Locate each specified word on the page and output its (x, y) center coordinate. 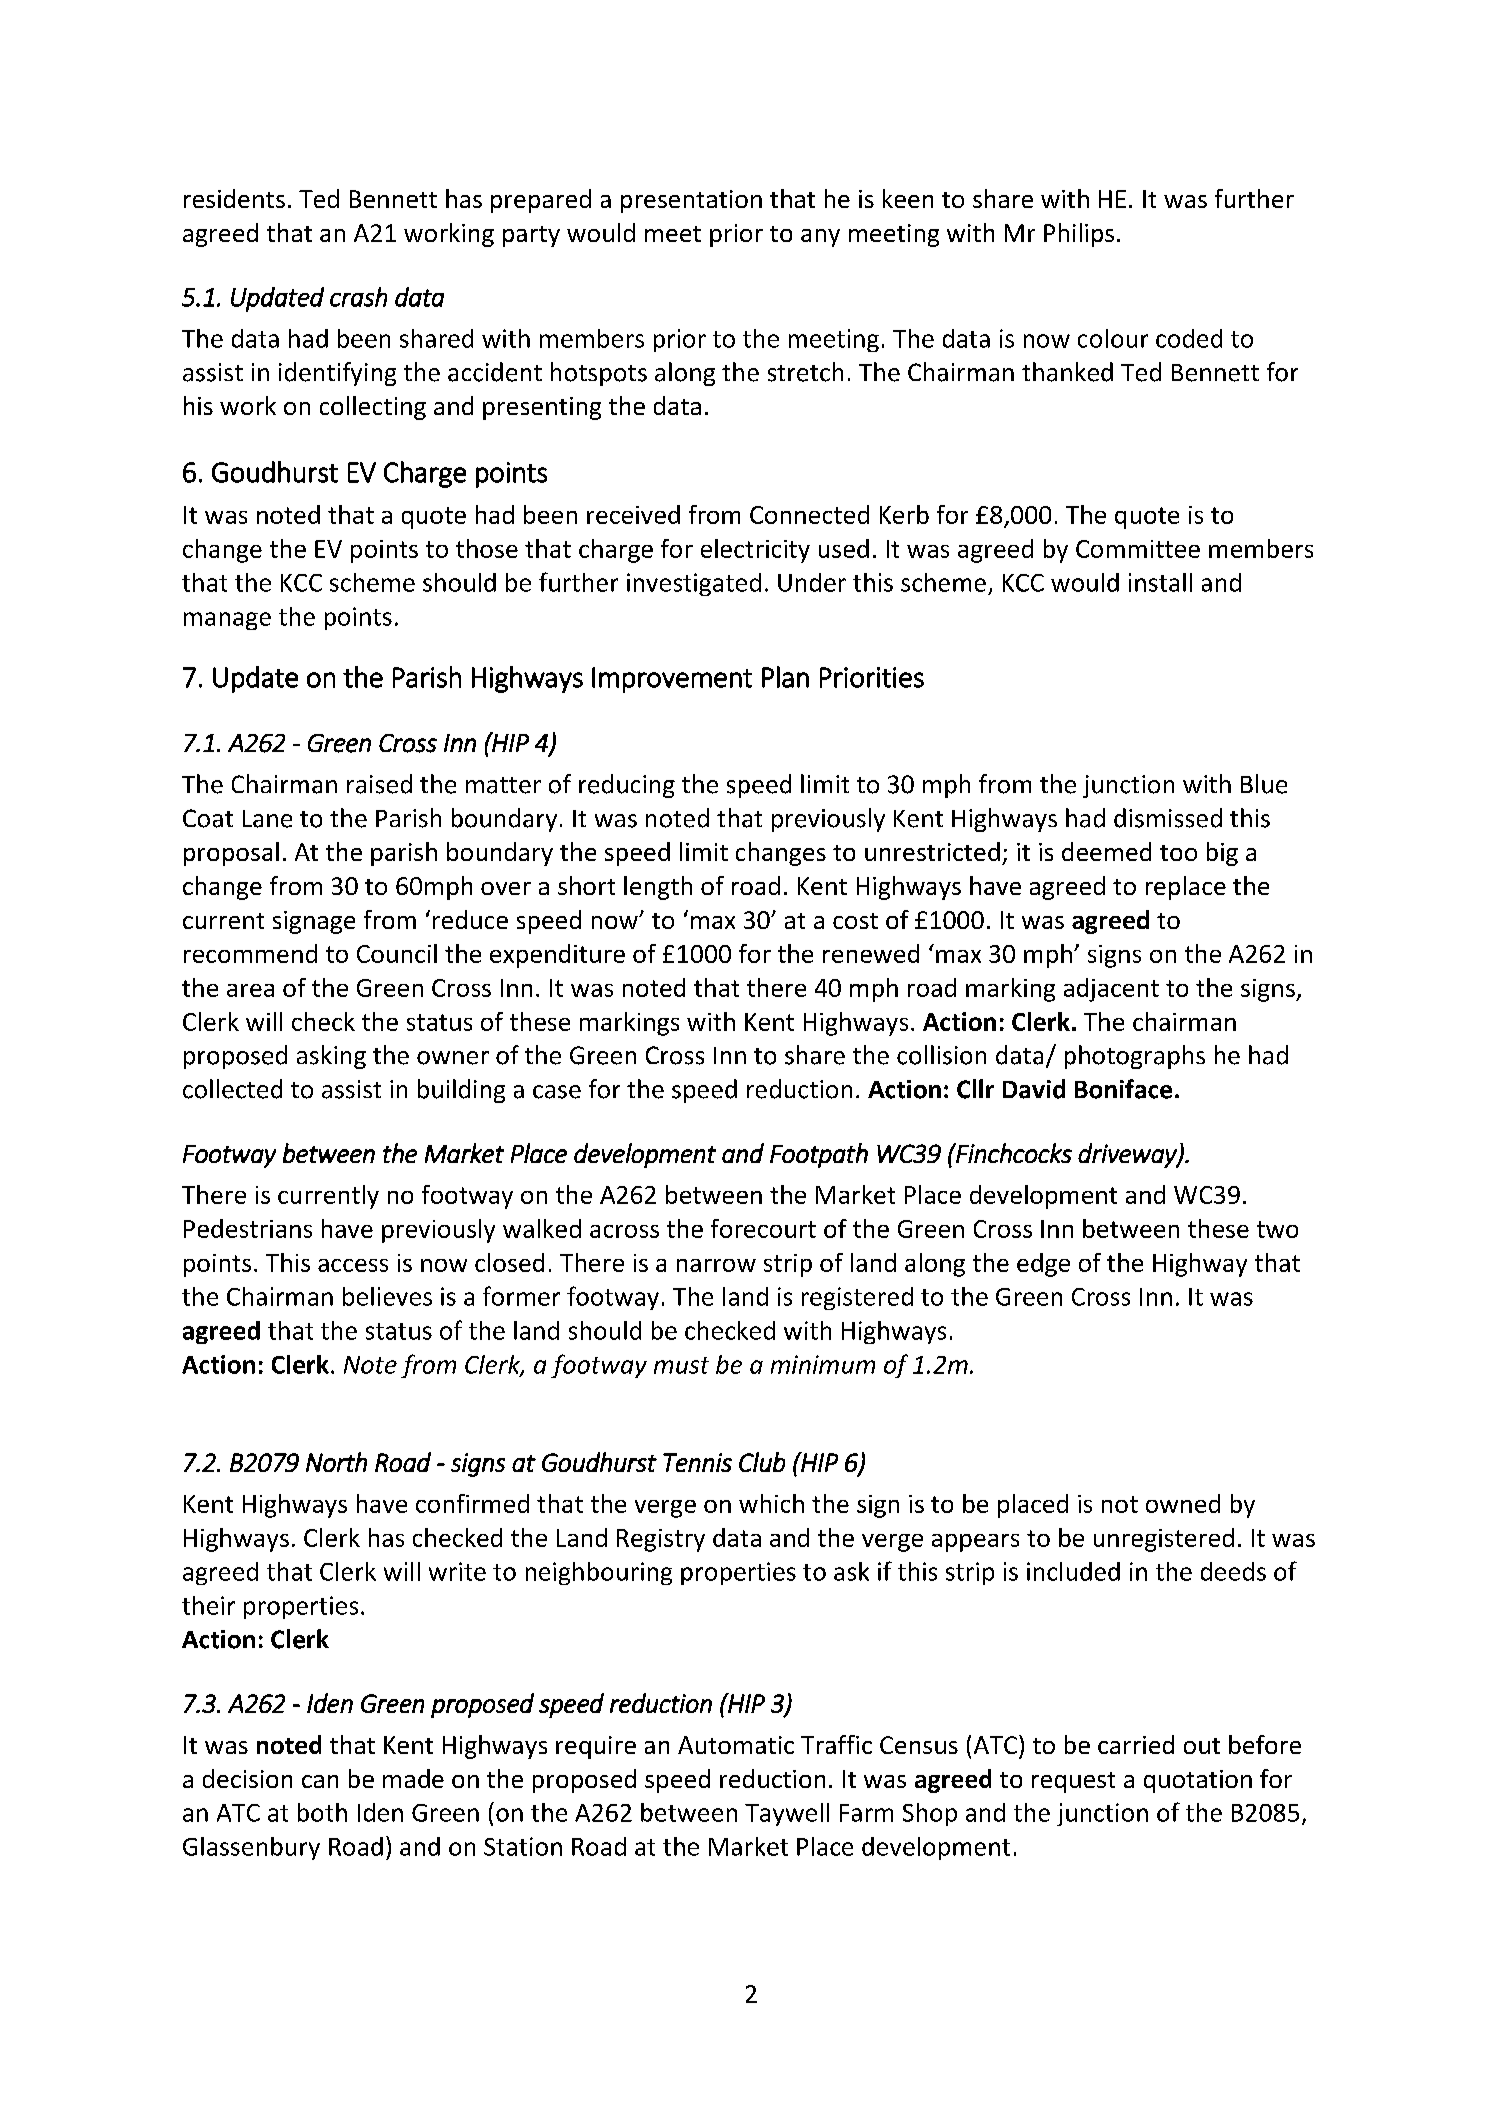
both (322, 1812)
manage (227, 621)
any (820, 238)
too (1178, 853)
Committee (1138, 549)
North (336, 1462)
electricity (755, 551)
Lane (267, 819)
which (771, 1503)
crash (358, 297)
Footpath (819, 1155)
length (658, 888)
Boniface (1123, 1089)
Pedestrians (248, 1228)
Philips (1079, 235)
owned (1183, 1503)
